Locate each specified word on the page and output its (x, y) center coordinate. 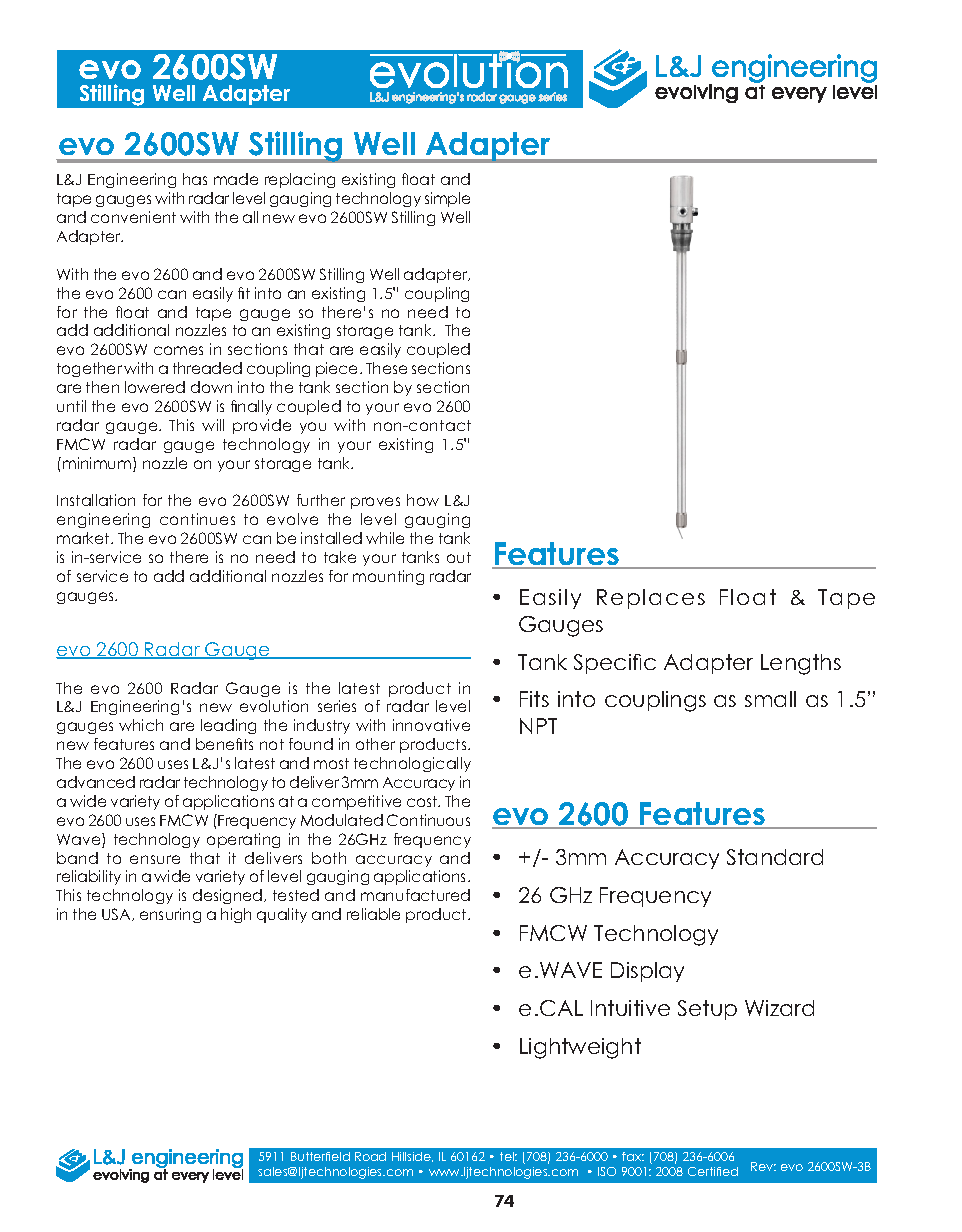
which (141, 725)
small (770, 699)
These (386, 368)
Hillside (412, 1157)
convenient (133, 217)
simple (447, 199)
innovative (431, 725)
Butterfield (320, 1156)
